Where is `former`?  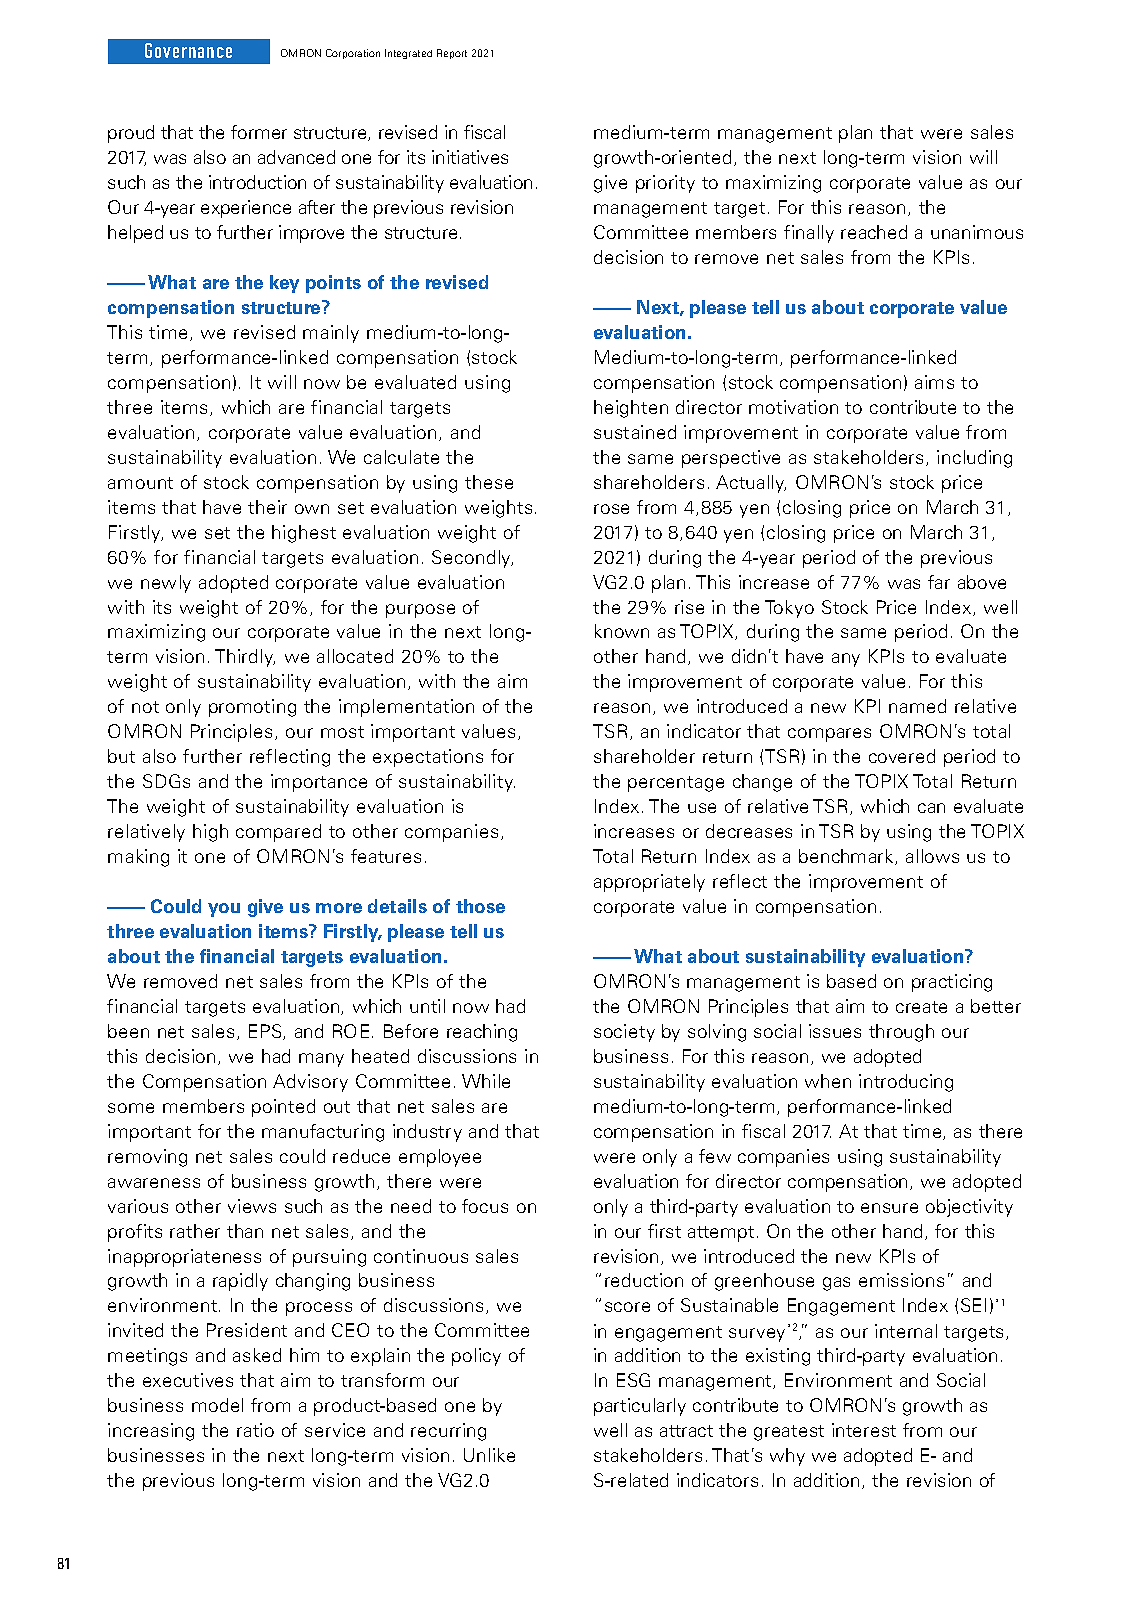
former is located at coordinates (259, 132).
